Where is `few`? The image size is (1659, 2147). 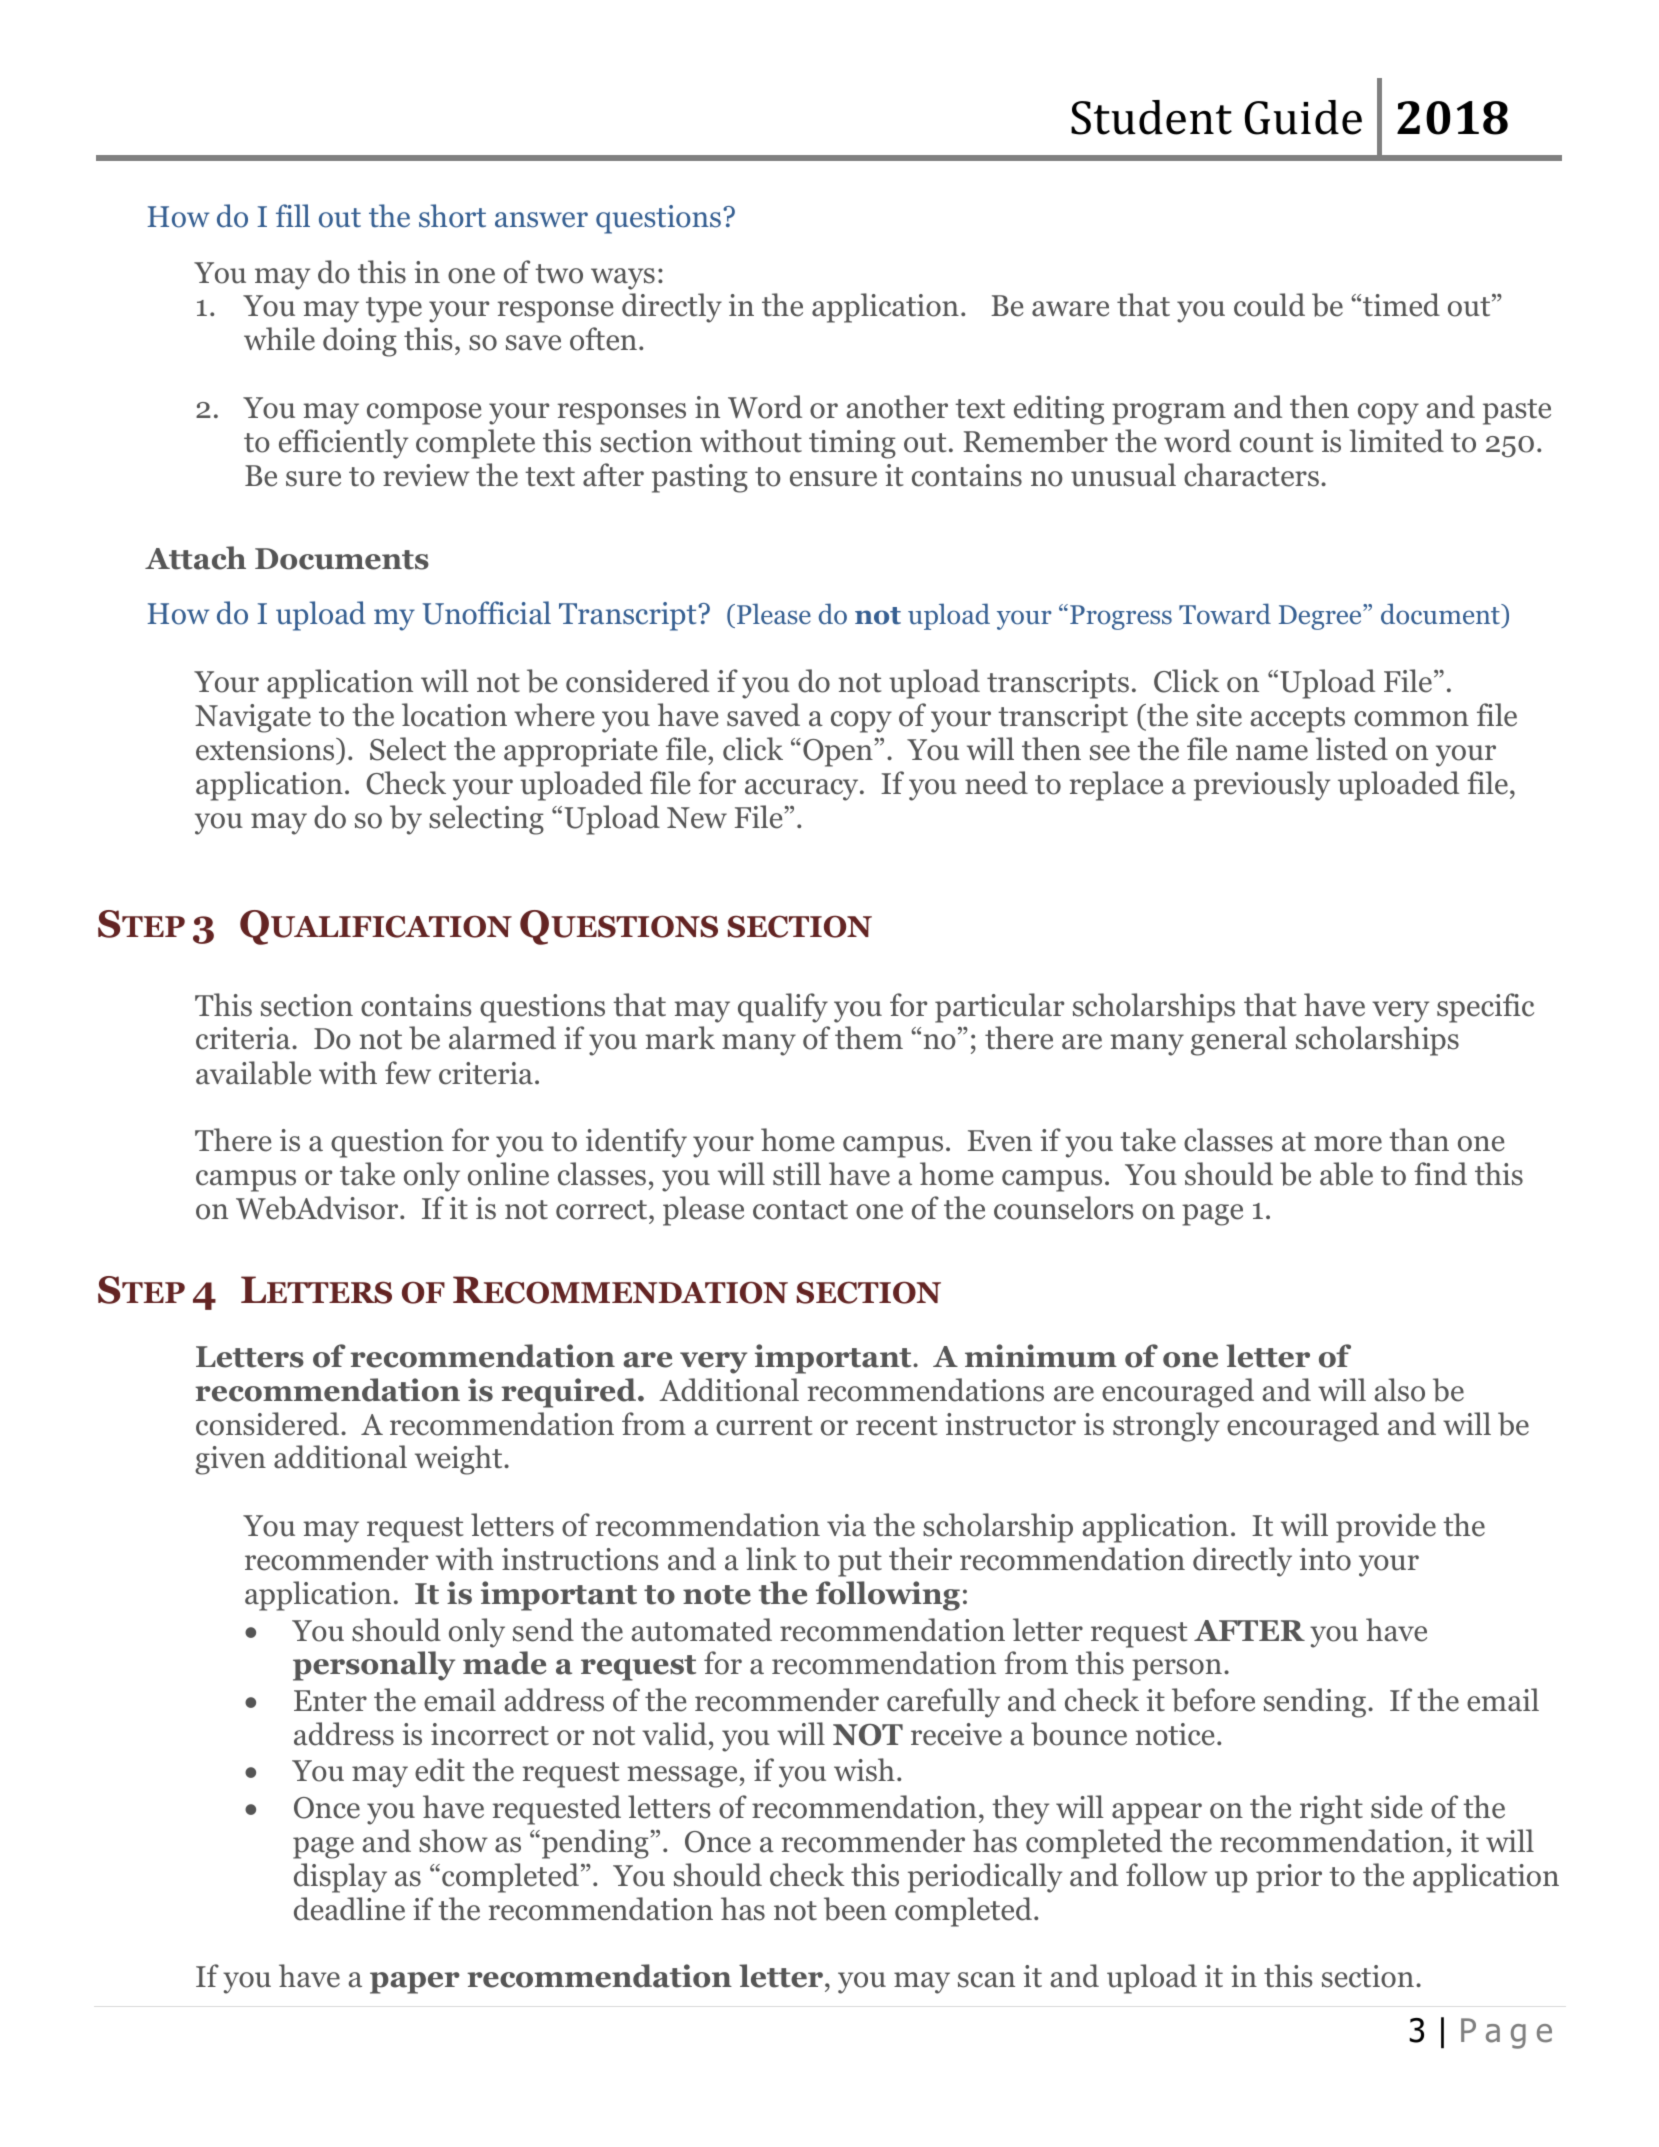
few is located at coordinates (408, 1073).
